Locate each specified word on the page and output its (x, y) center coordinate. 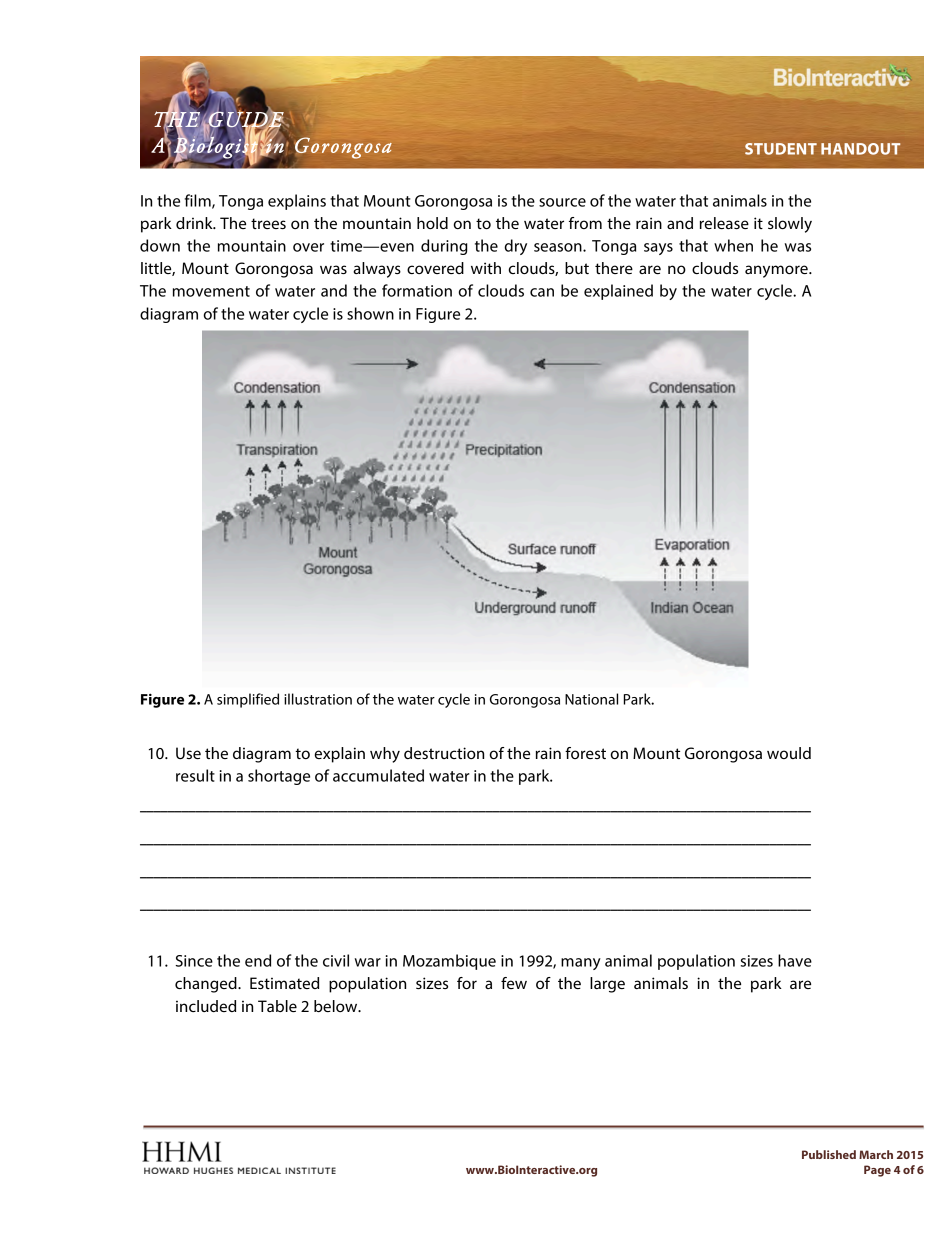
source (562, 202)
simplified (248, 700)
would (789, 753)
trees (268, 223)
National (591, 699)
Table (277, 1006)
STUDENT (781, 149)
